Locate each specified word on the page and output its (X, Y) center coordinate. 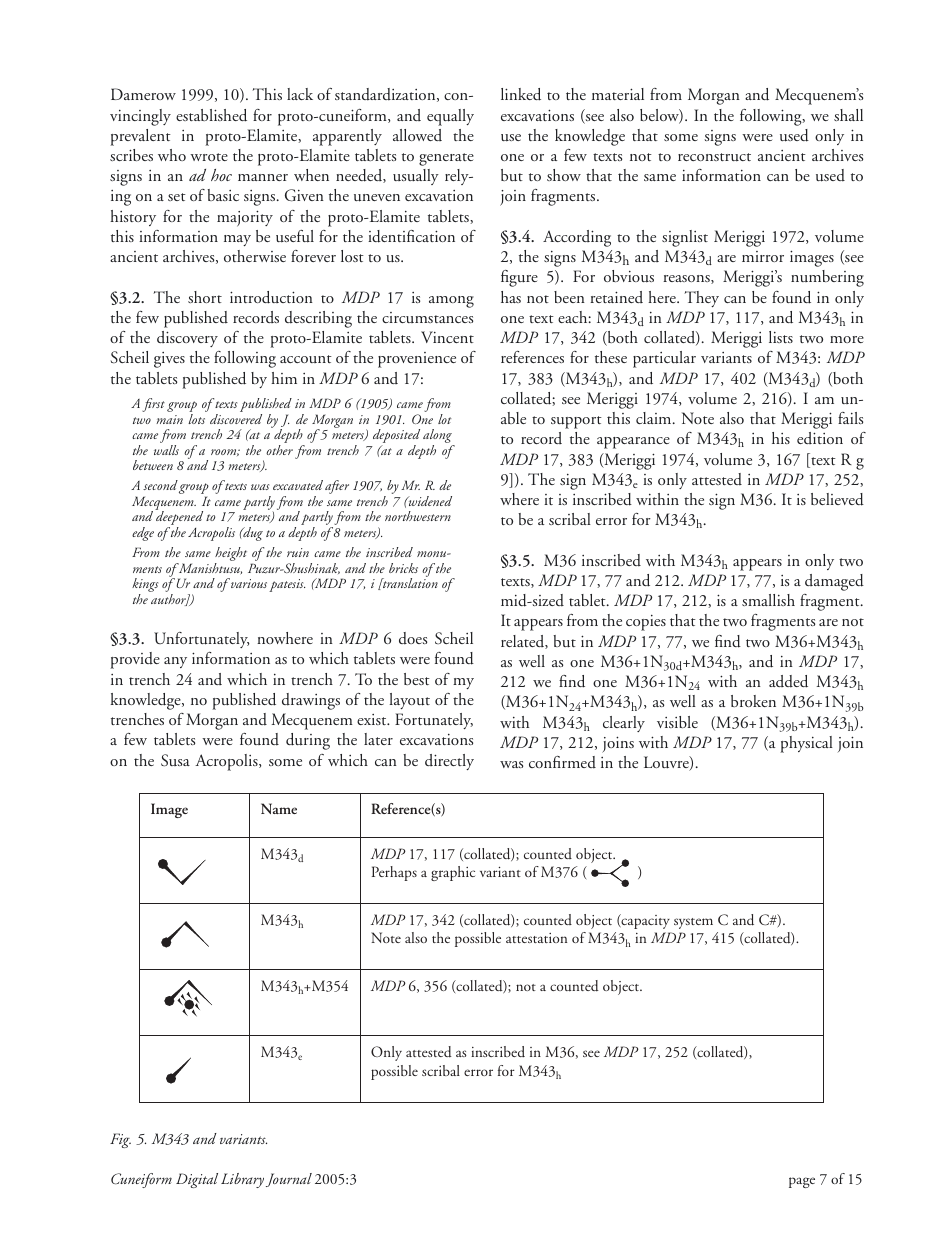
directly (449, 762)
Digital (197, 1180)
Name (279, 808)
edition (820, 438)
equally (450, 117)
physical (806, 744)
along (438, 437)
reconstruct (714, 157)
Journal (289, 1180)
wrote (209, 157)
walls (166, 450)
